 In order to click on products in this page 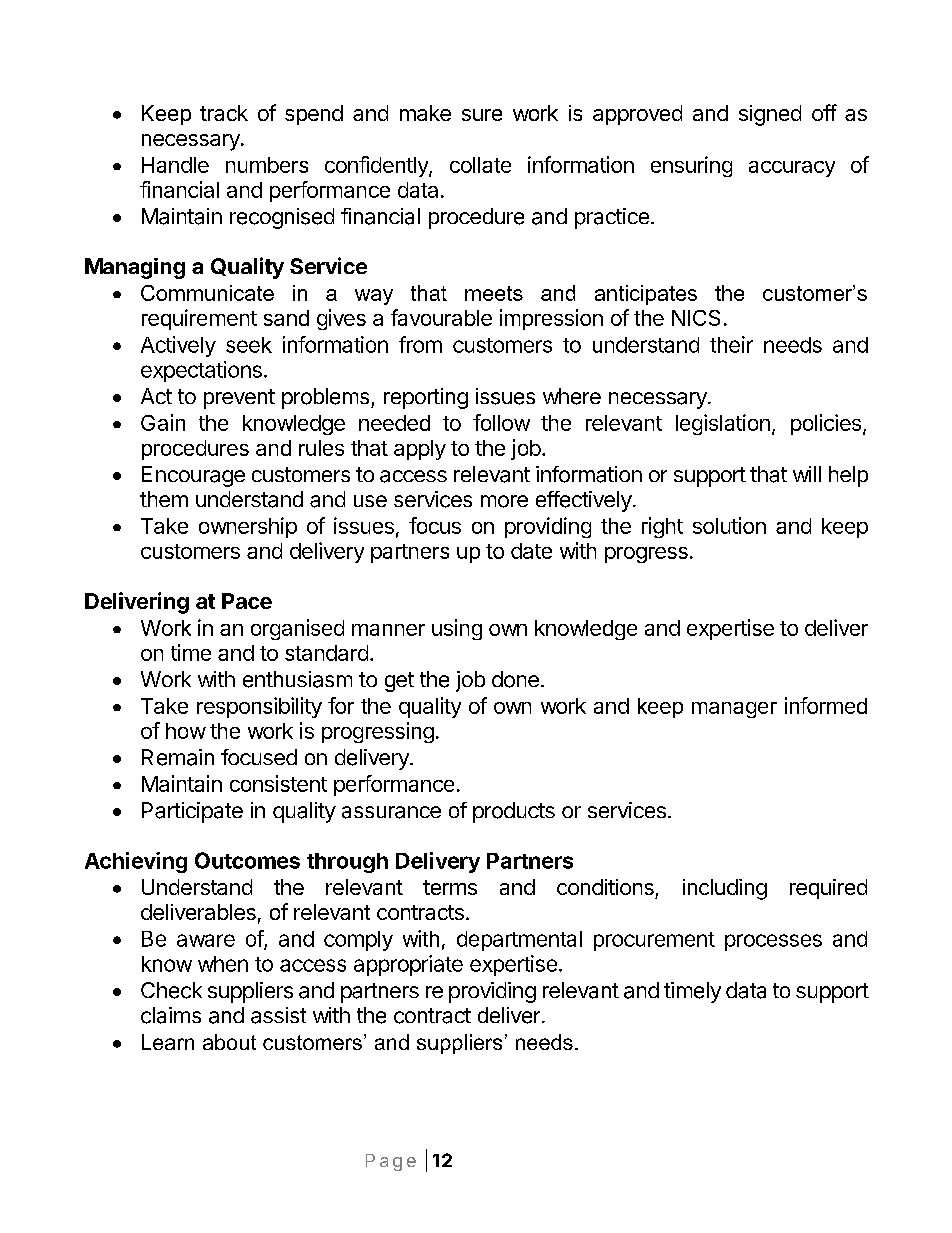, I will do `click(514, 812)`.
